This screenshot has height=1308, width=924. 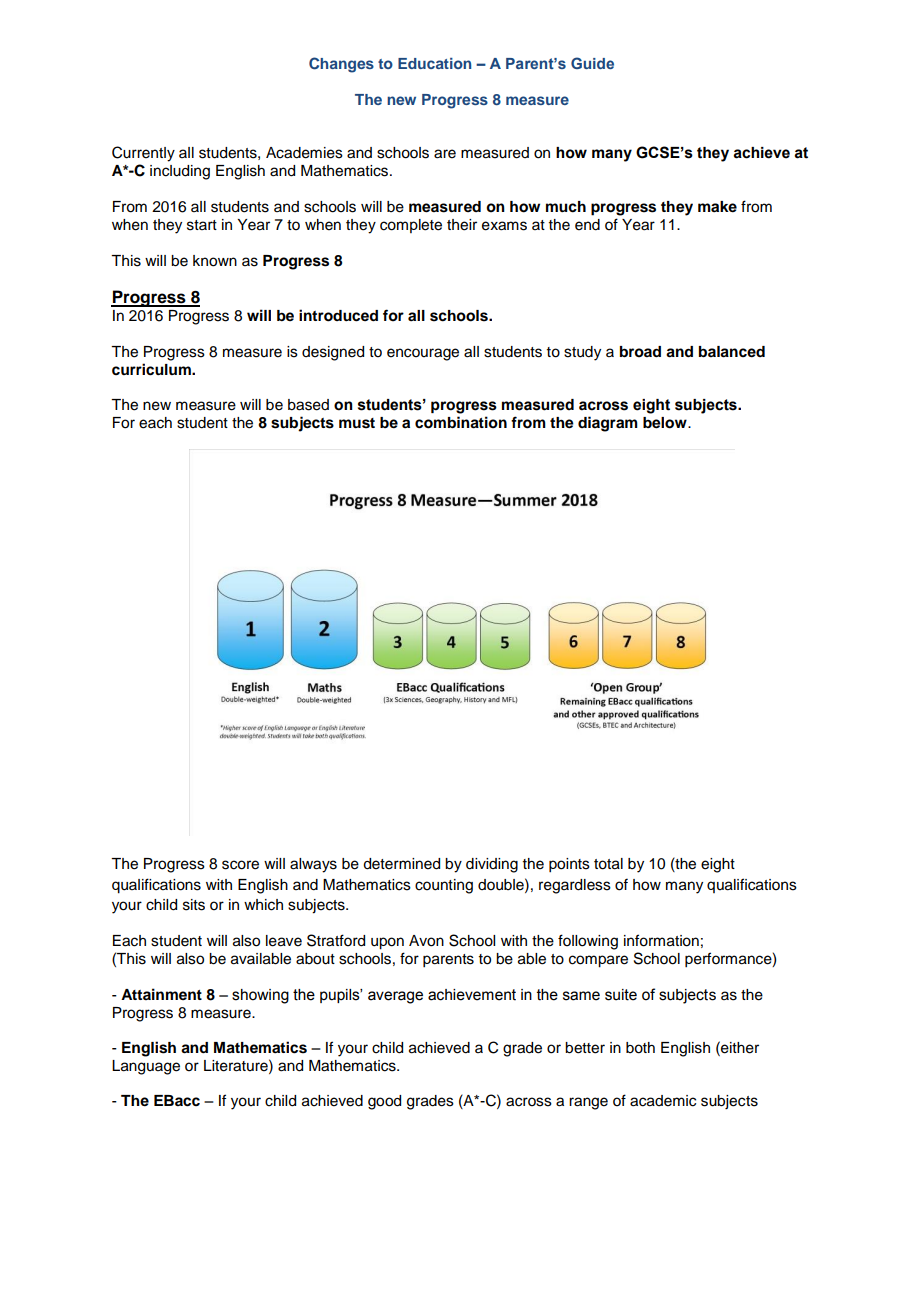 What do you see at coordinates (146, 1067) in the screenshot?
I see `Language` at bounding box center [146, 1067].
